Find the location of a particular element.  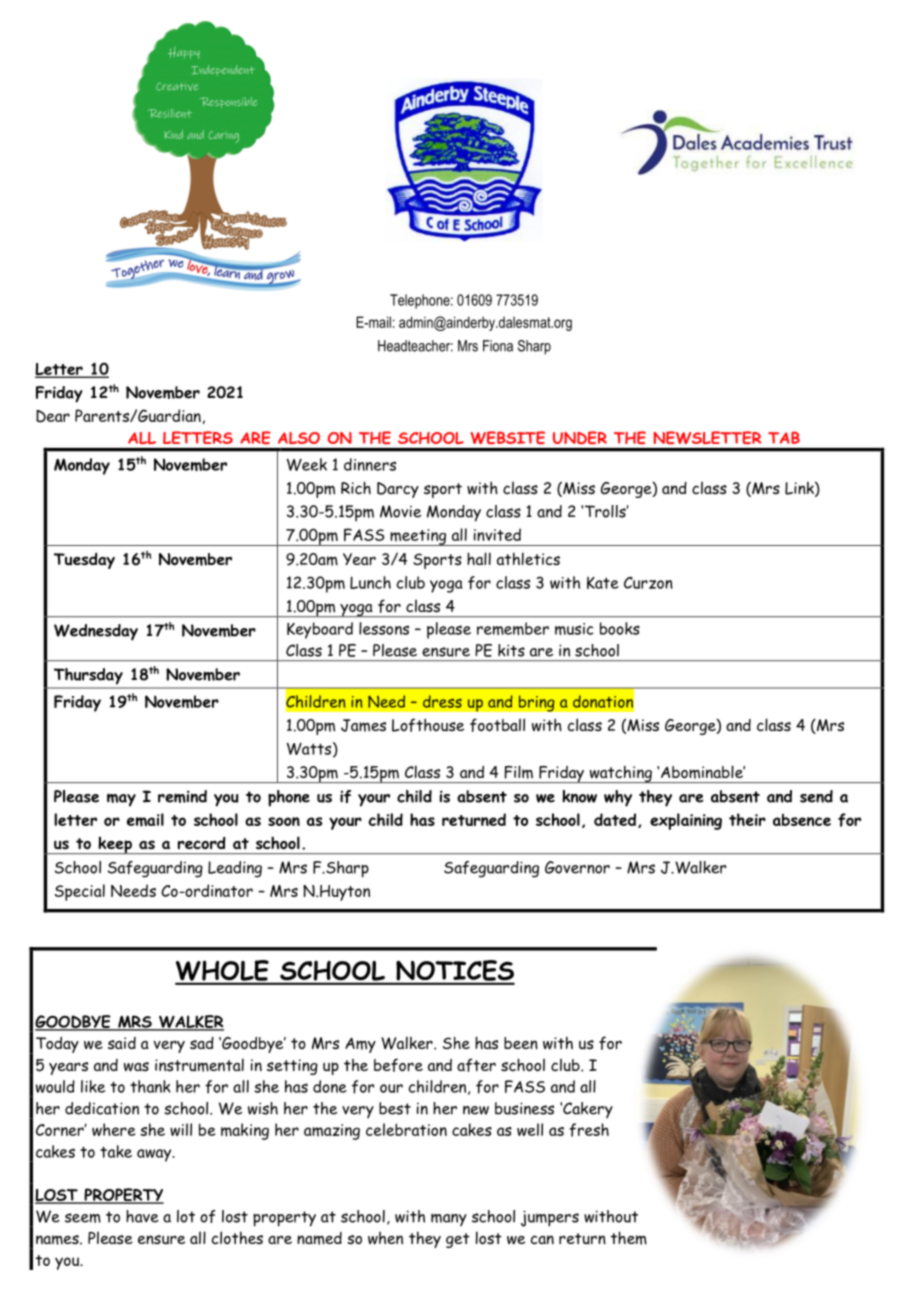

Curzon is located at coordinates (648, 583).
